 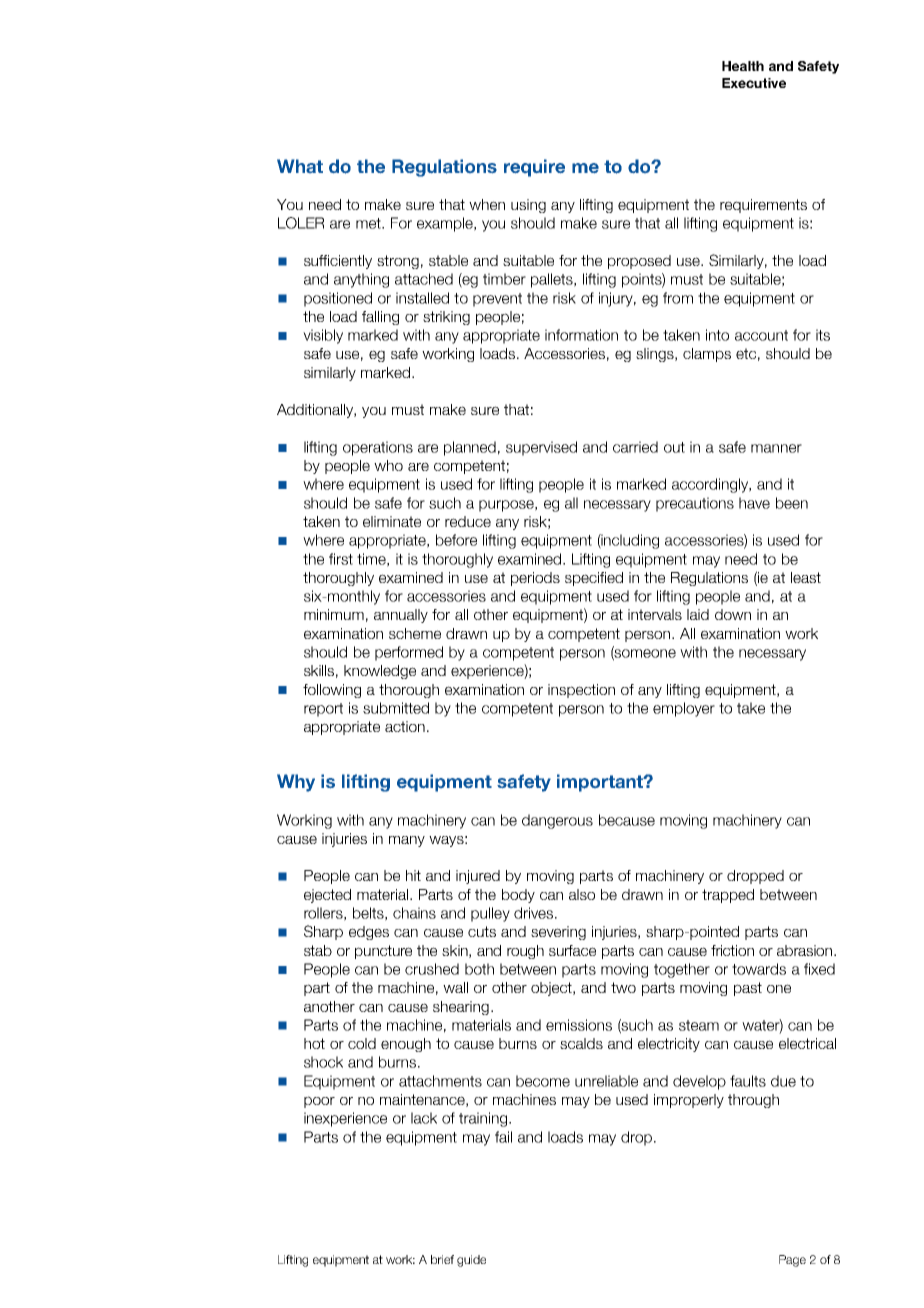 What do you see at coordinates (323, 336) in the image?
I see `visibly` at bounding box center [323, 336].
